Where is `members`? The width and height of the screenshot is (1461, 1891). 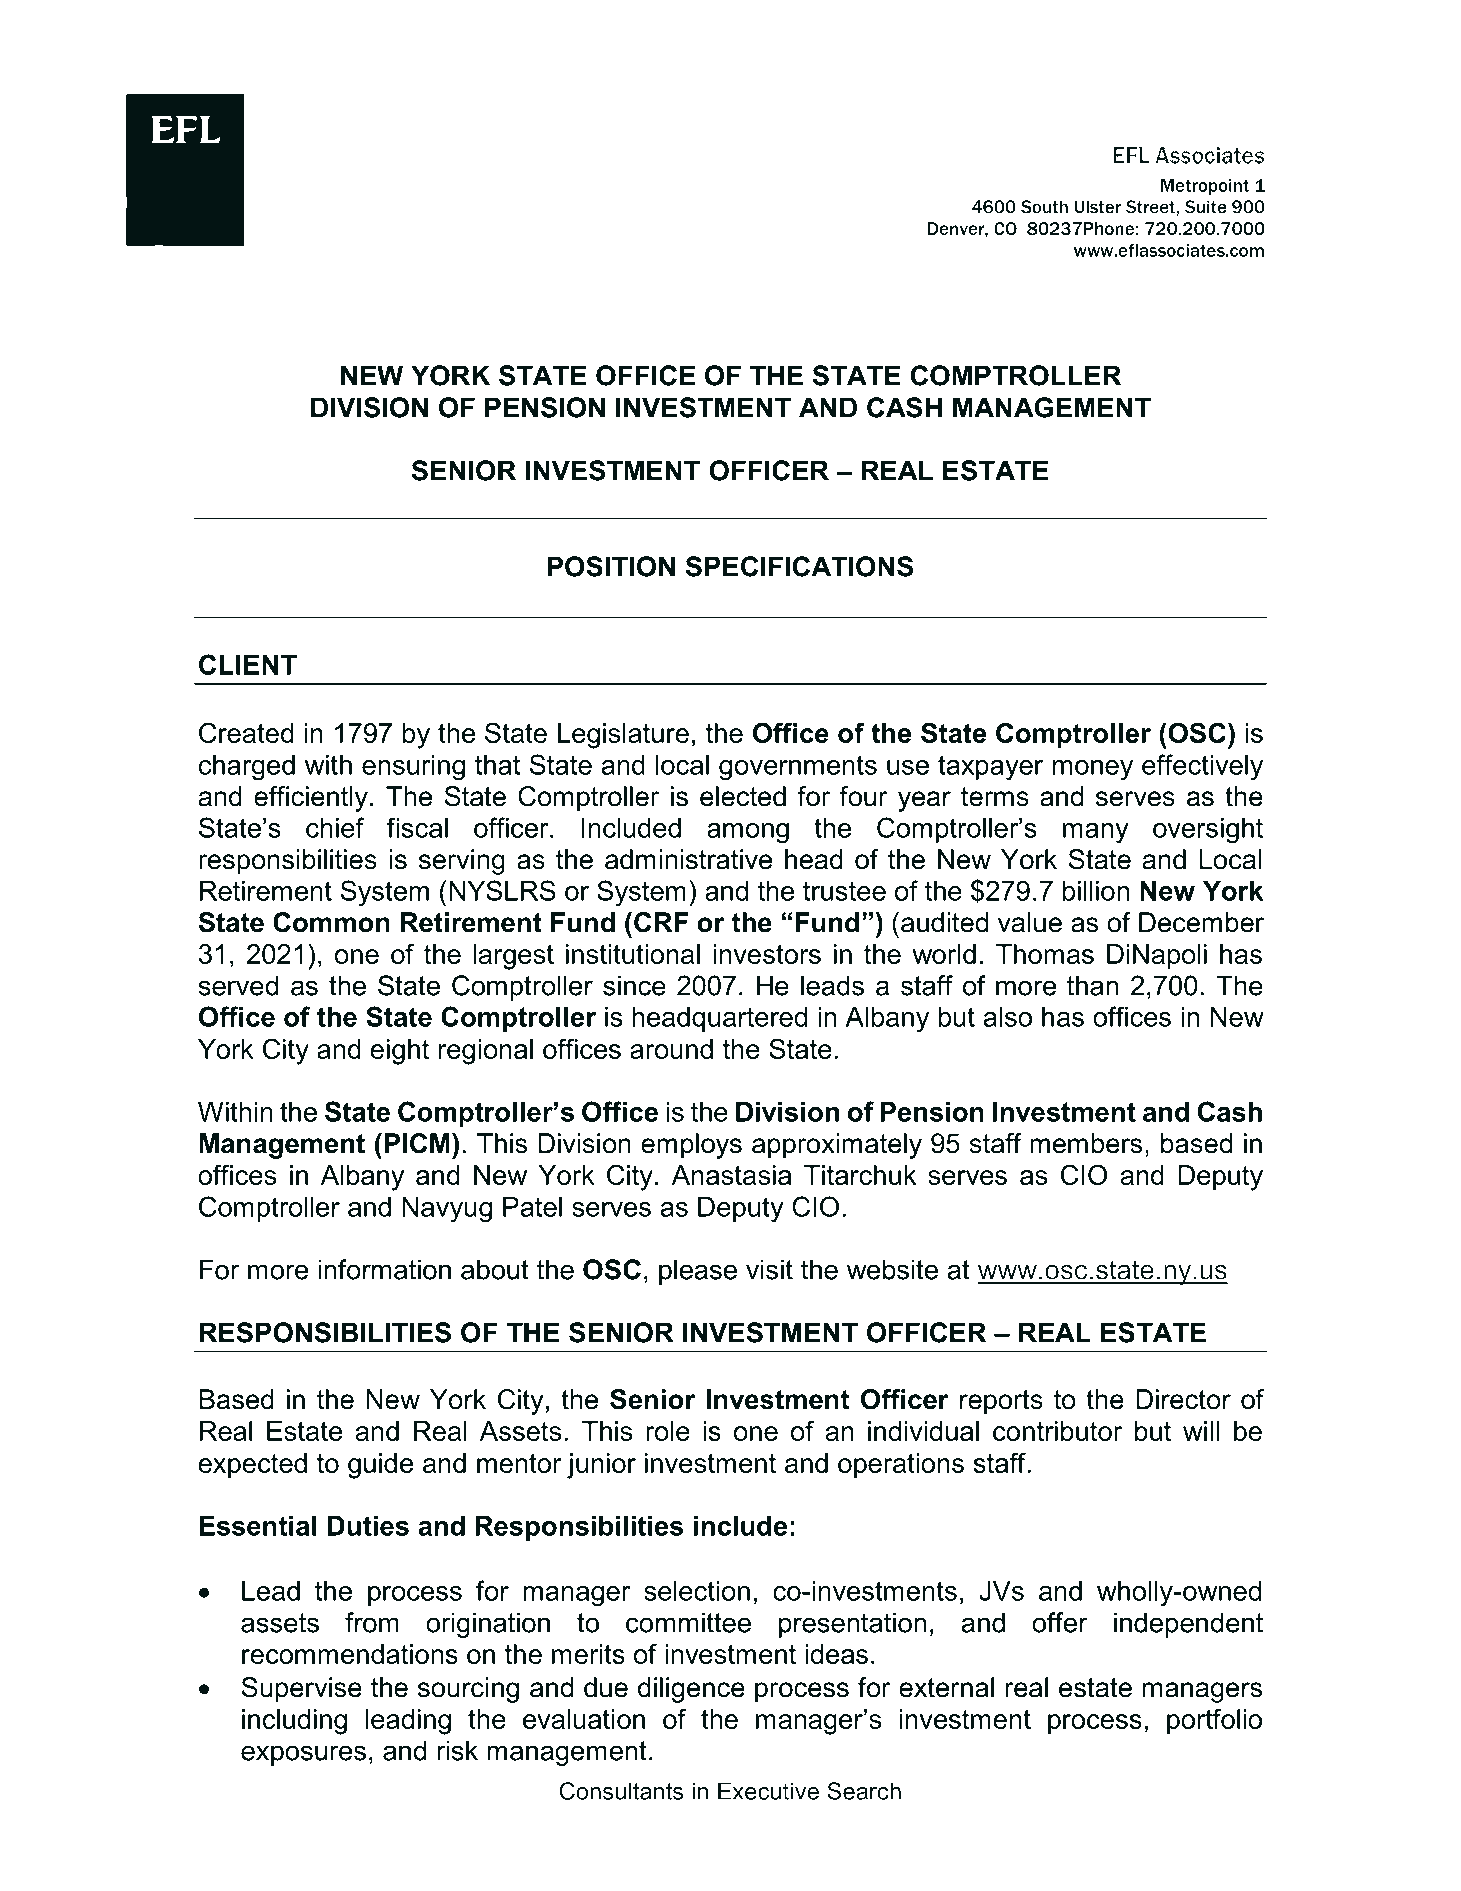
members is located at coordinates (1086, 1143).
